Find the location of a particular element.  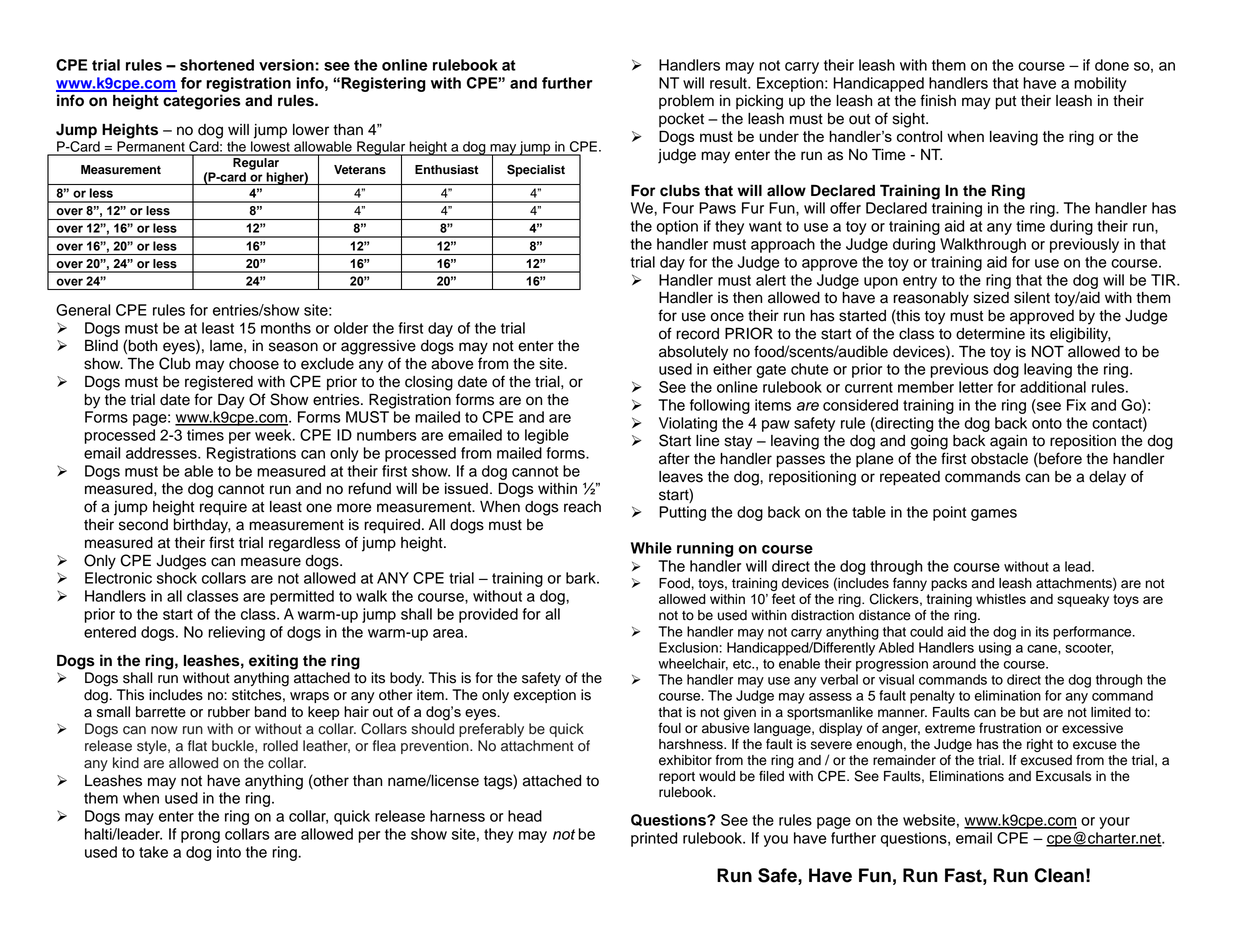

problem is located at coordinates (686, 102).
